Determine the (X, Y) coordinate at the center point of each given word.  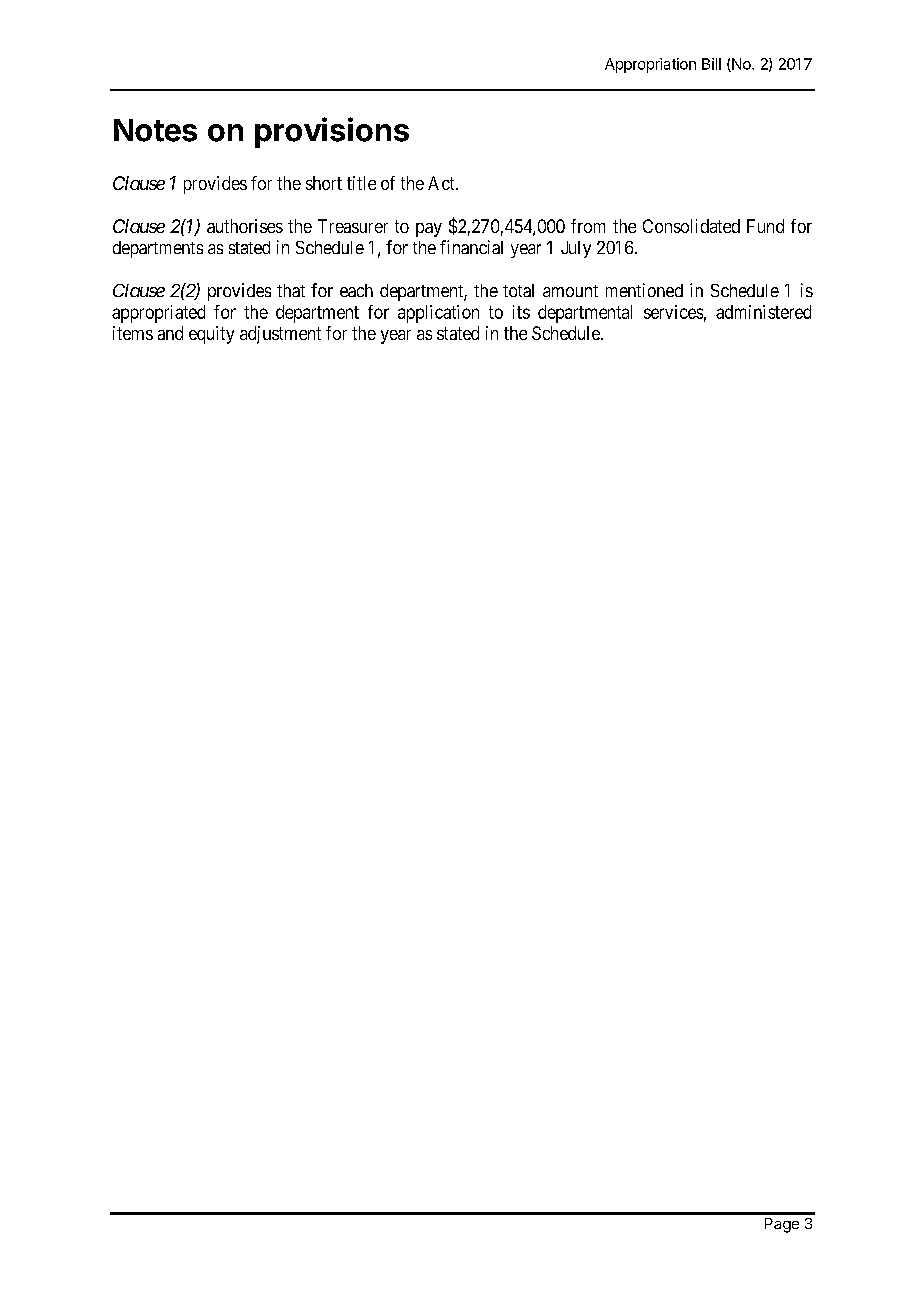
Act (442, 183)
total (518, 290)
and (170, 333)
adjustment (280, 335)
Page (782, 1225)
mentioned (644, 290)
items (133, 333)
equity (211, 335)
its (521, 312)
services (673, 312)
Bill (711, 64)
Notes (155, 130)
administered (763, 312)
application (438, 314)
